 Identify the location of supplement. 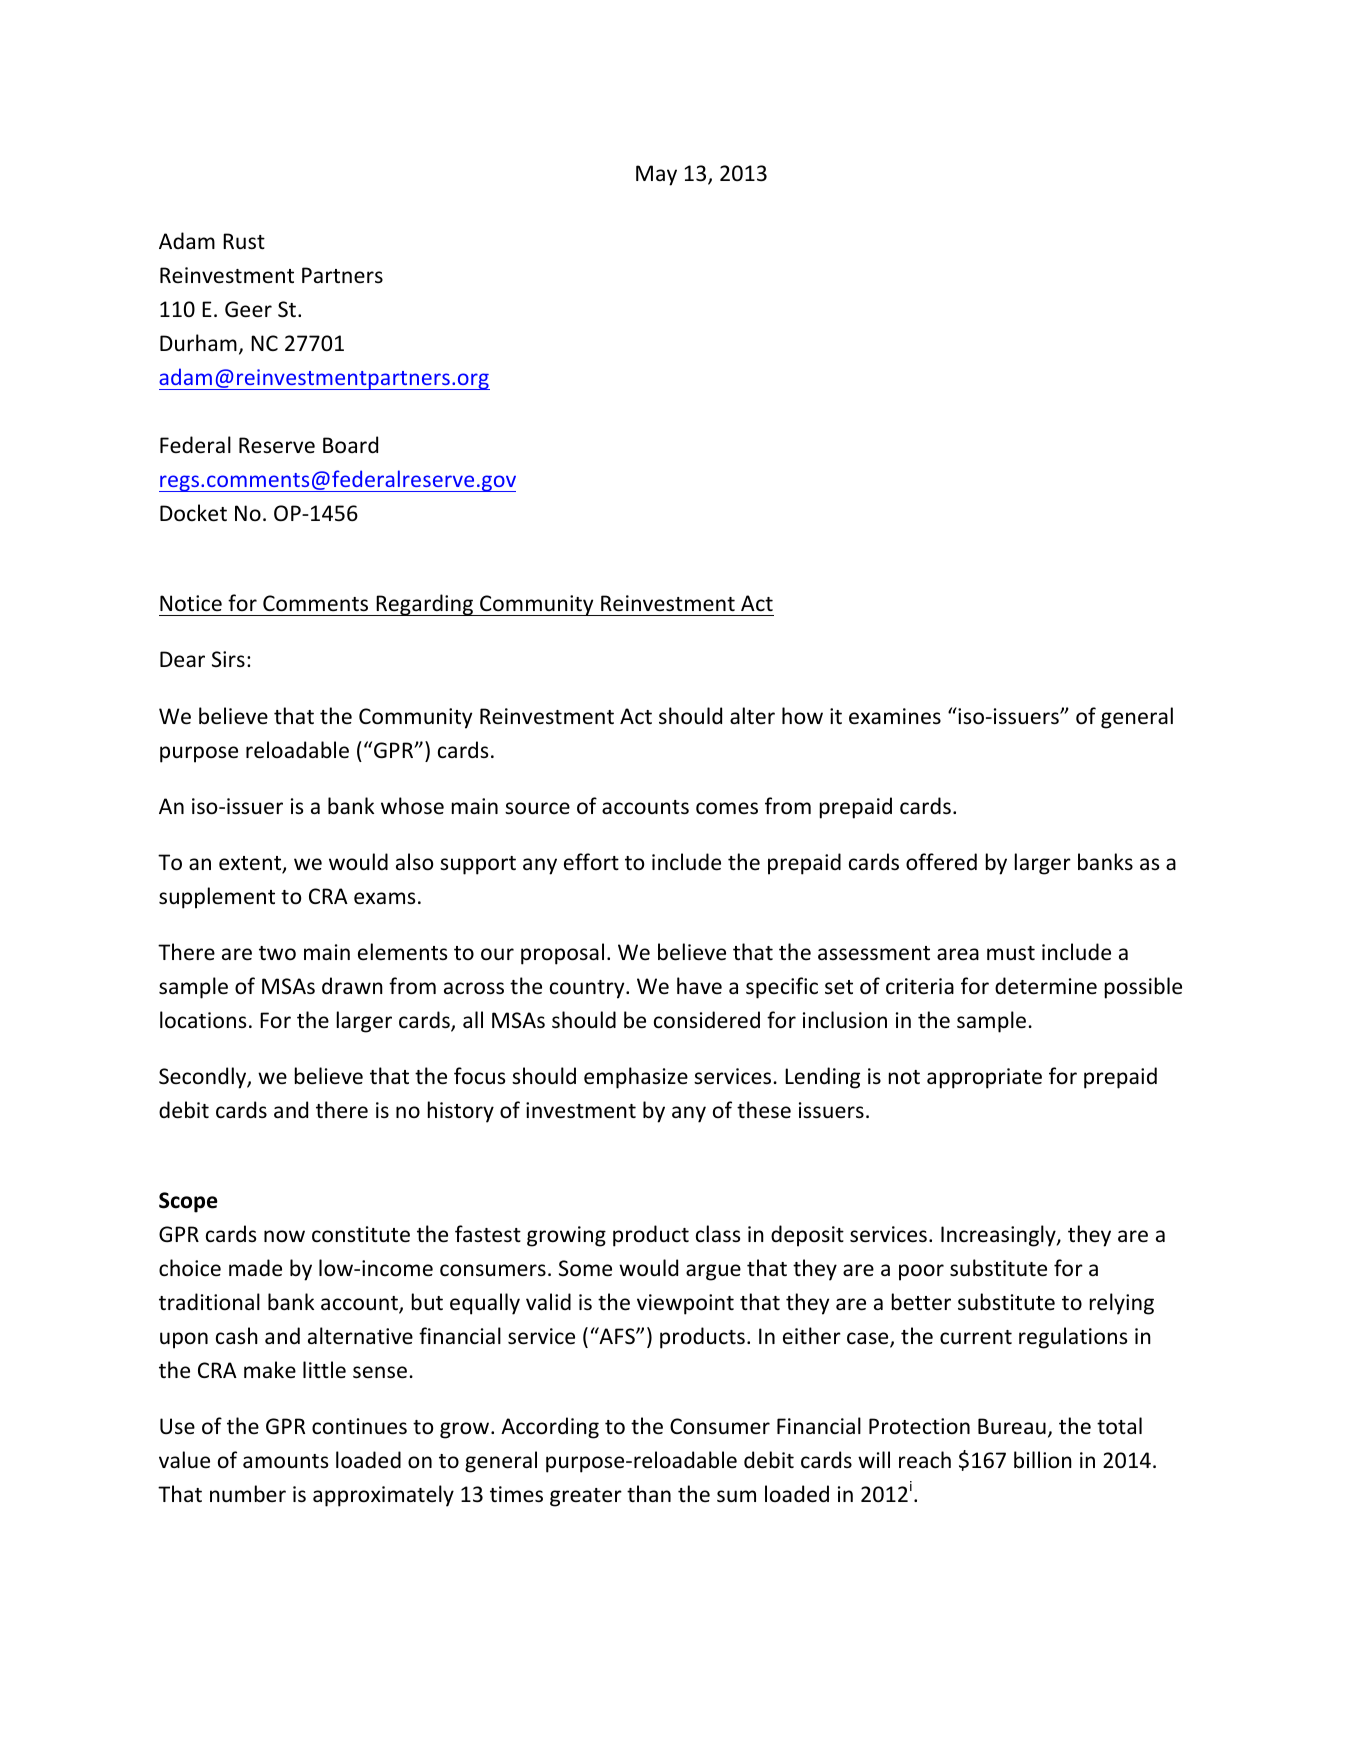
(217, 898).
